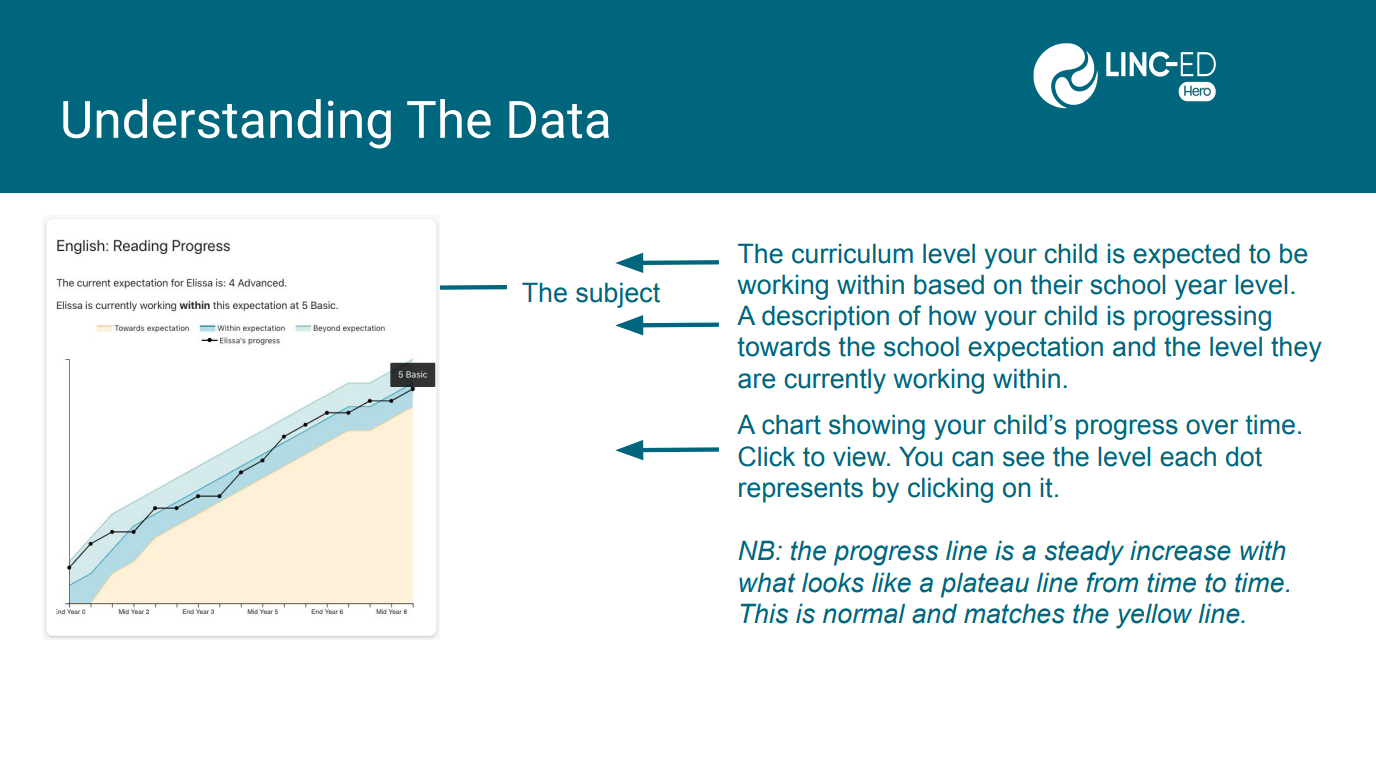 The width and height of the document is (1376, 774). Describe the element at coordinates (618, 295) in the document. I see `subject` at that location.
